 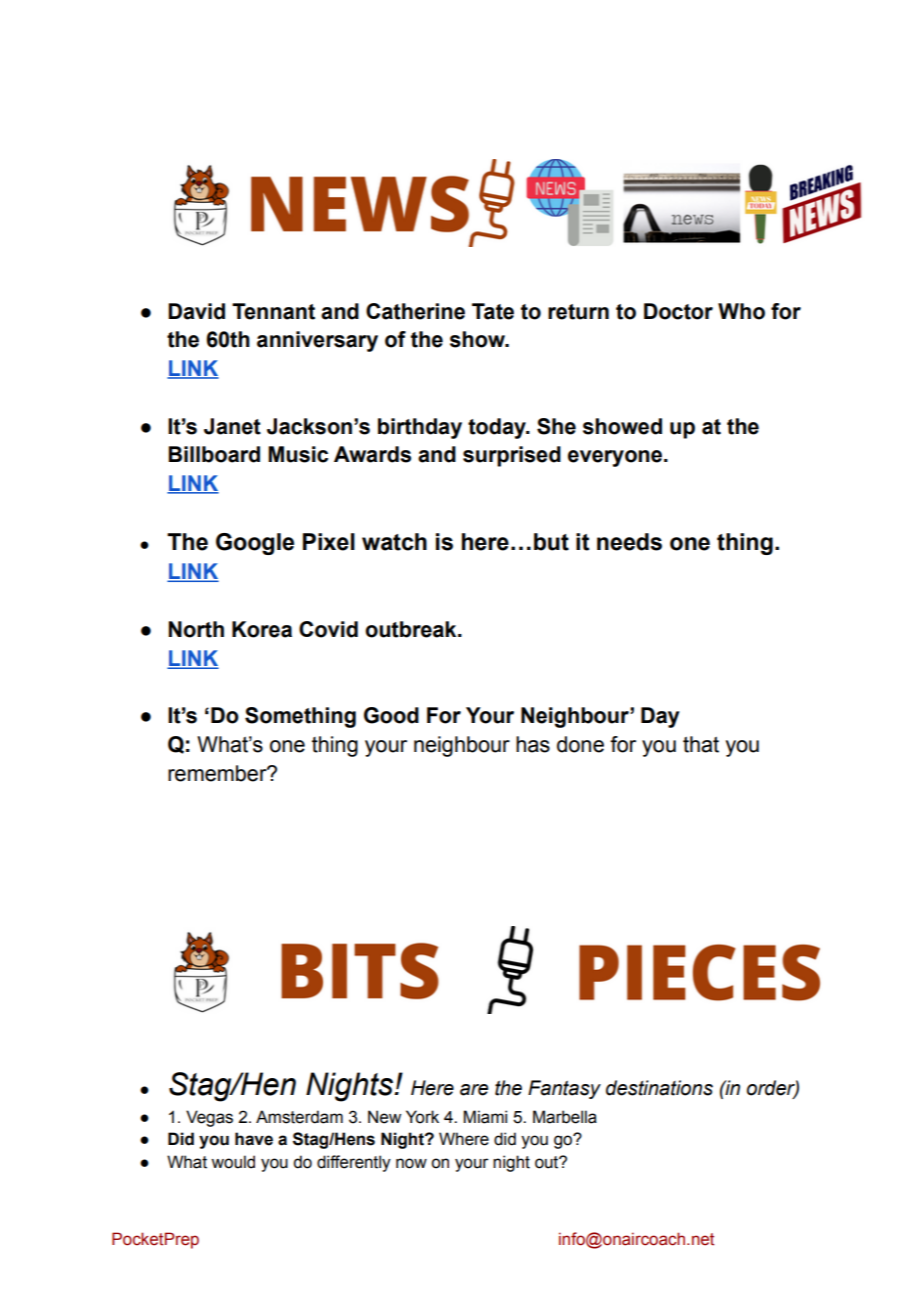 I want to click on has, so click(x=533, y=744).
